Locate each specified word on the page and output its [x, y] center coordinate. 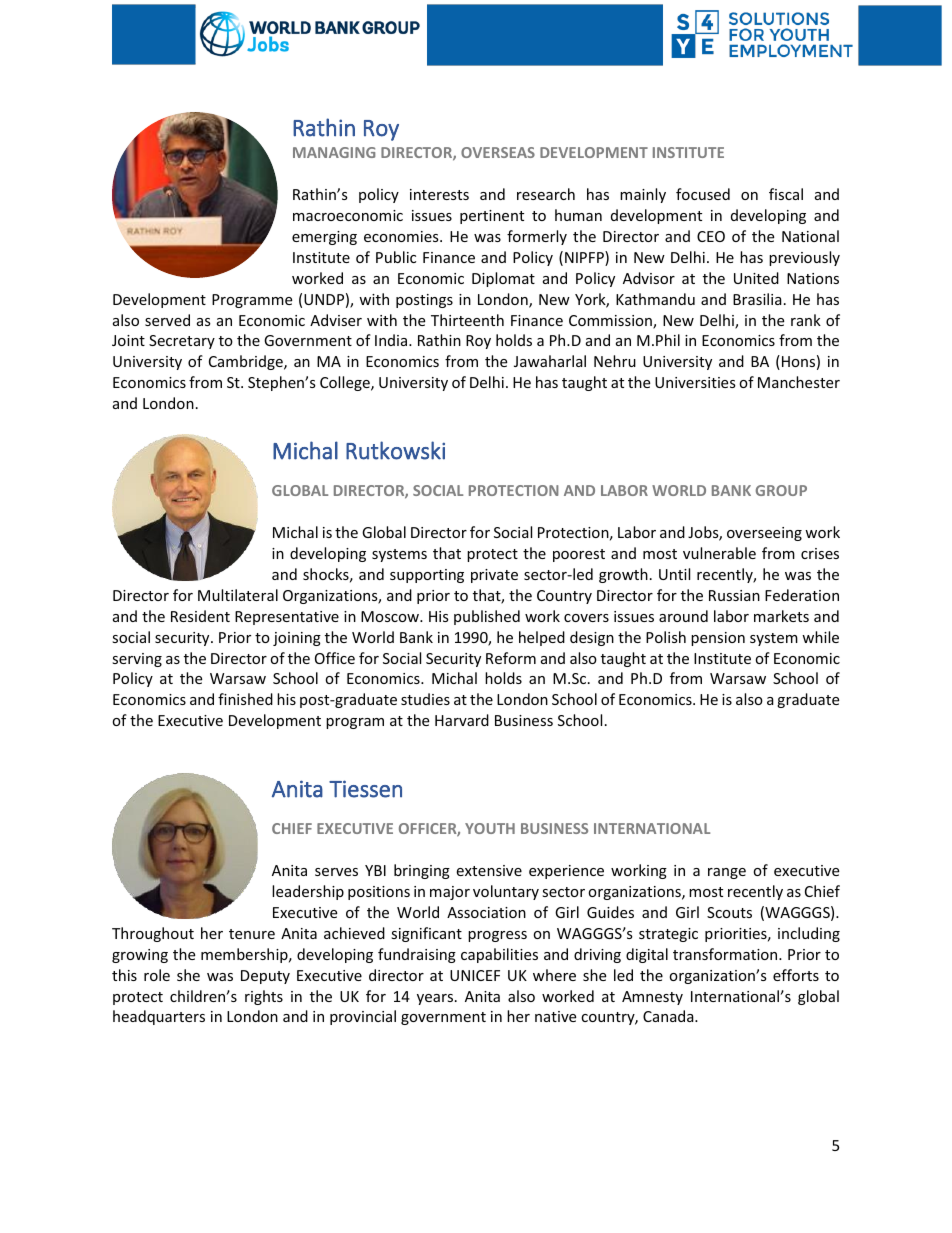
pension [718, 639]
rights [264, 997]
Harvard [462, 720]
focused [703, 194]
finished [245, 699]
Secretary [182, 342]
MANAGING [334, 152]
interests [439, 194]
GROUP [781, 490]
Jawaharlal [550, 361]
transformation [726, 954]
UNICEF [475, 975]
